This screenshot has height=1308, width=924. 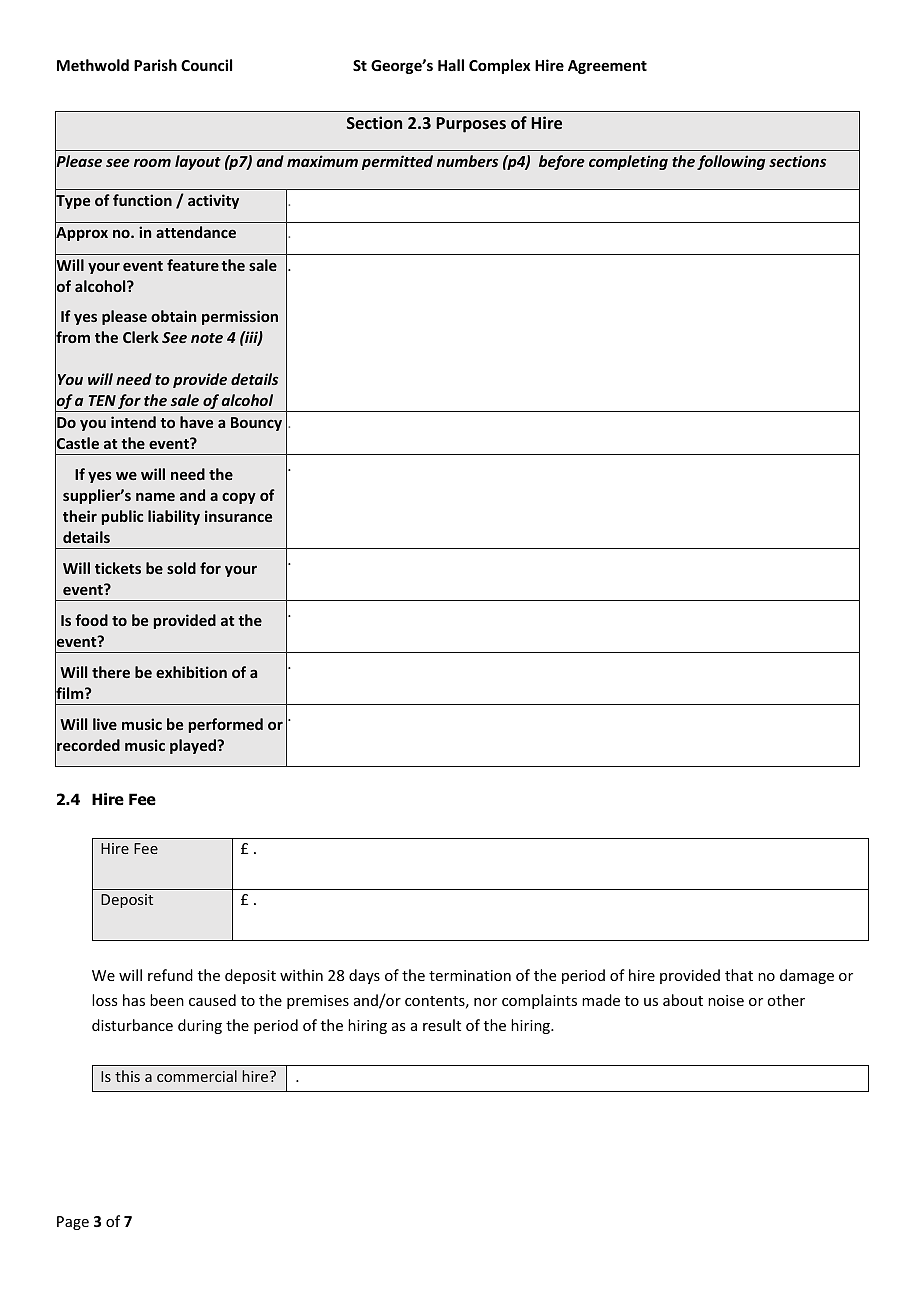 What do you see at coordinates (256, 424) in the screenshot?
I see `Bouncy` at bounding box center [256, 424].
